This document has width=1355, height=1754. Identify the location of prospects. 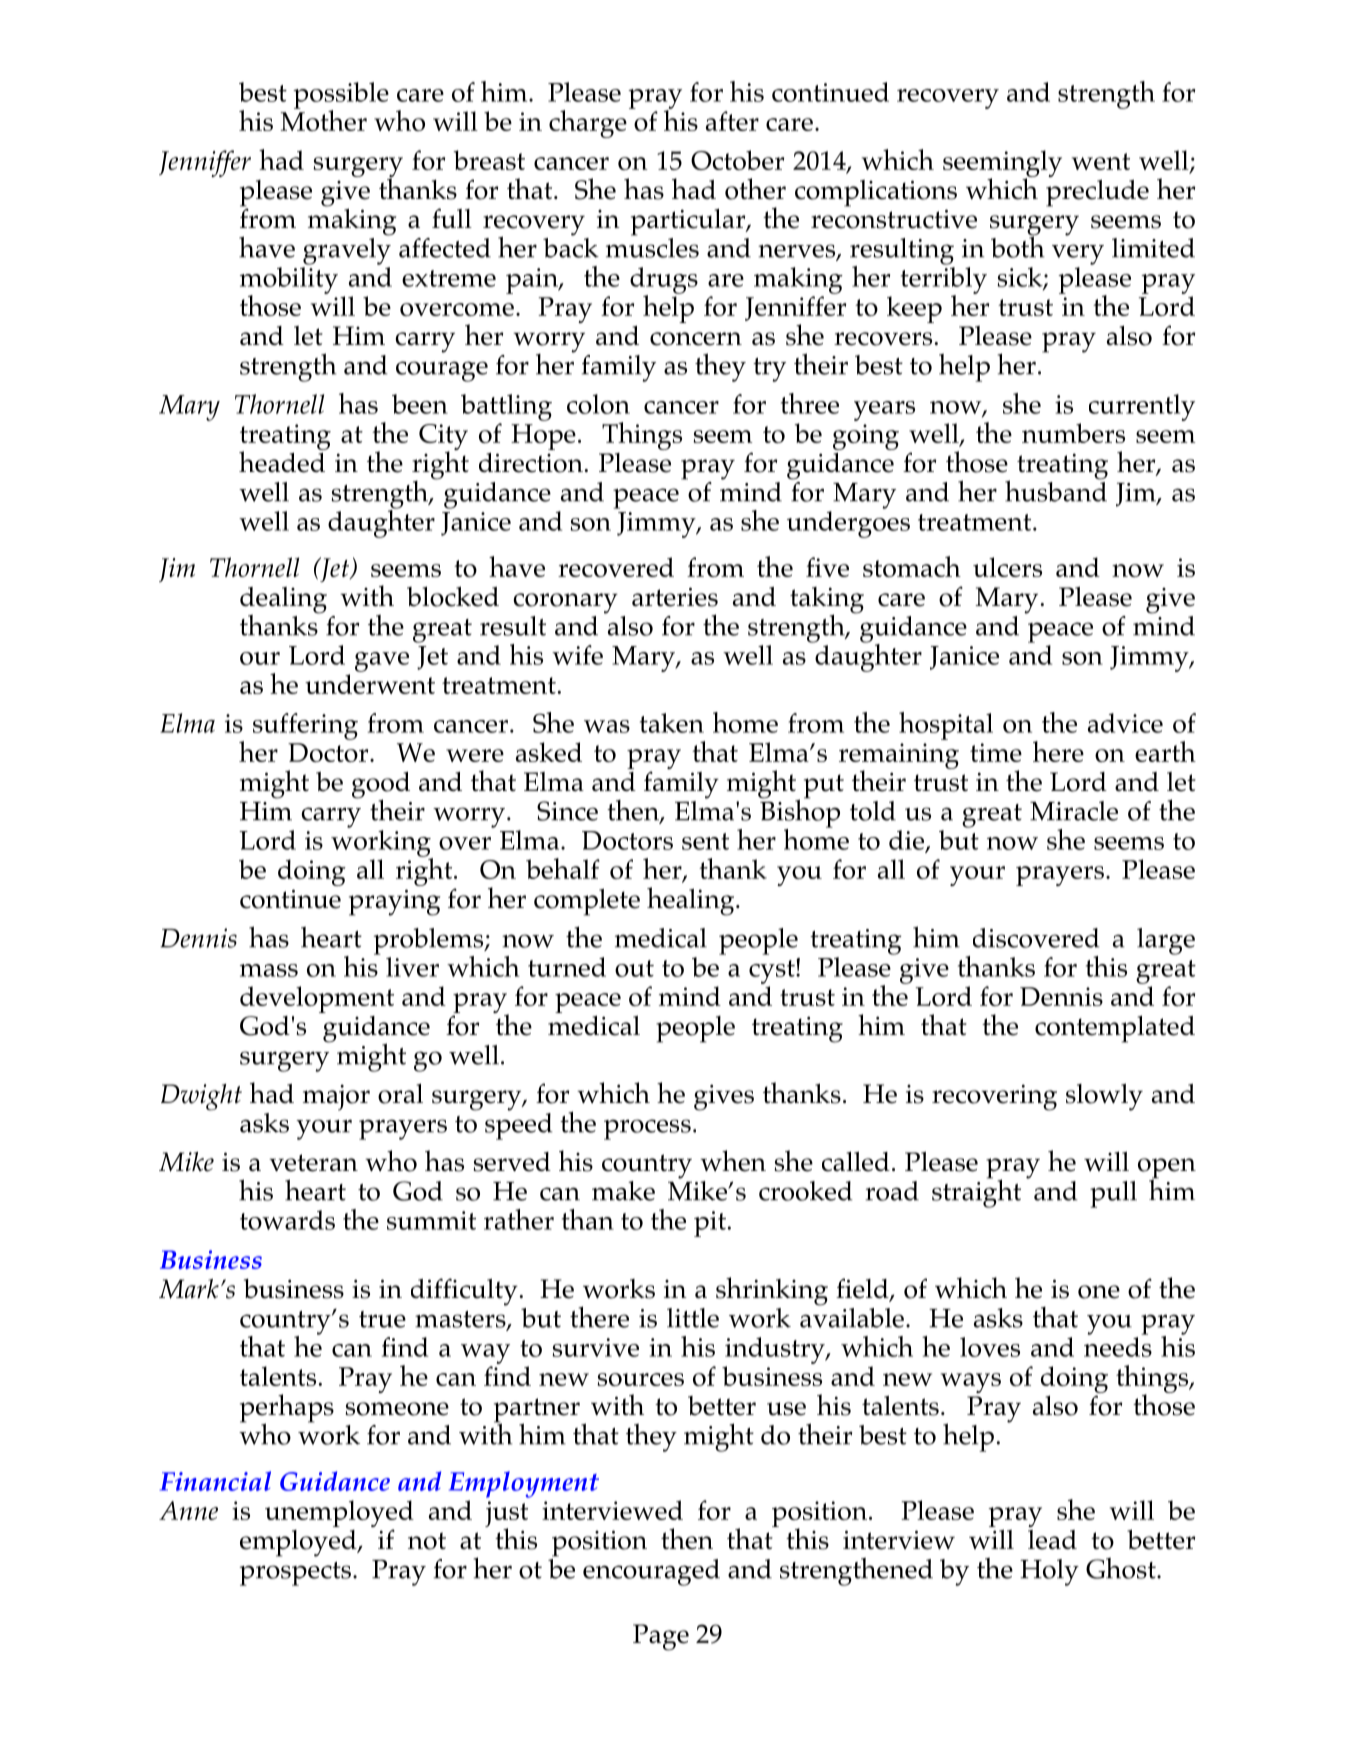
(295, 1574).
